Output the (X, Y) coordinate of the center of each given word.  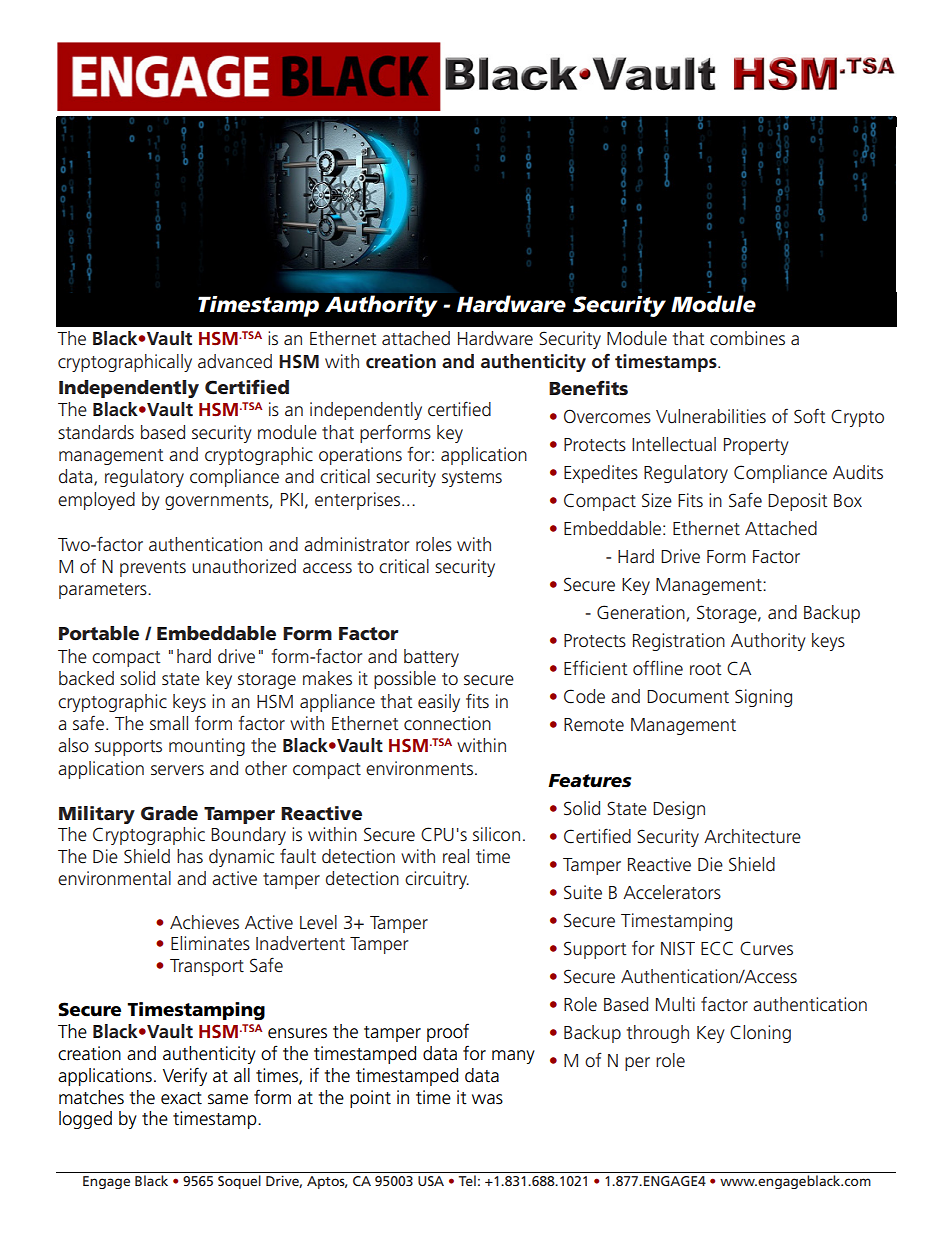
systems (472, 479)
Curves (766, 948)
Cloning (760, 1034)
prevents (153, 569)
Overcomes (607, 416)
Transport (207, 967)
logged (85, 1120)
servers (177, 770)
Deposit (798, 502)
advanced (235, 361)
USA (431, 1181)
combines (747, 338)
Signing (763, 698)
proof (448, 1032)
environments (419, 768)
